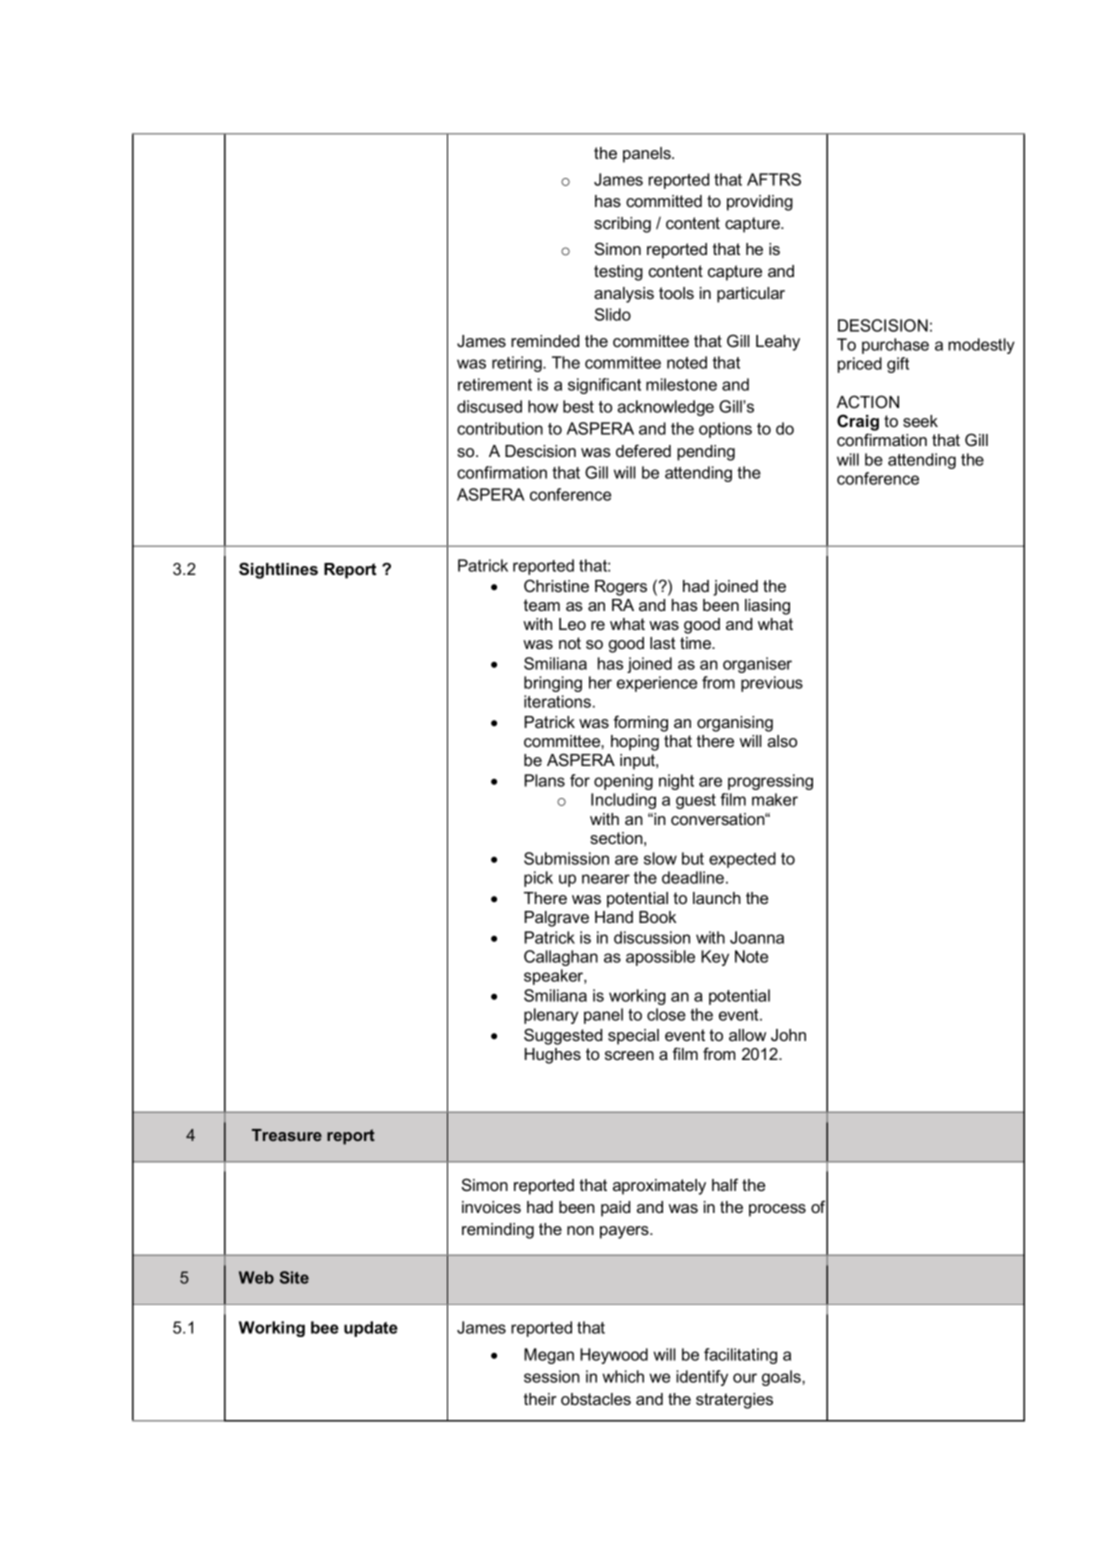 This image has height=1557, width=1100. What do you see at coordinates (622, 225) in the image?
I see `scribing` at bounding box center [622, 225].
